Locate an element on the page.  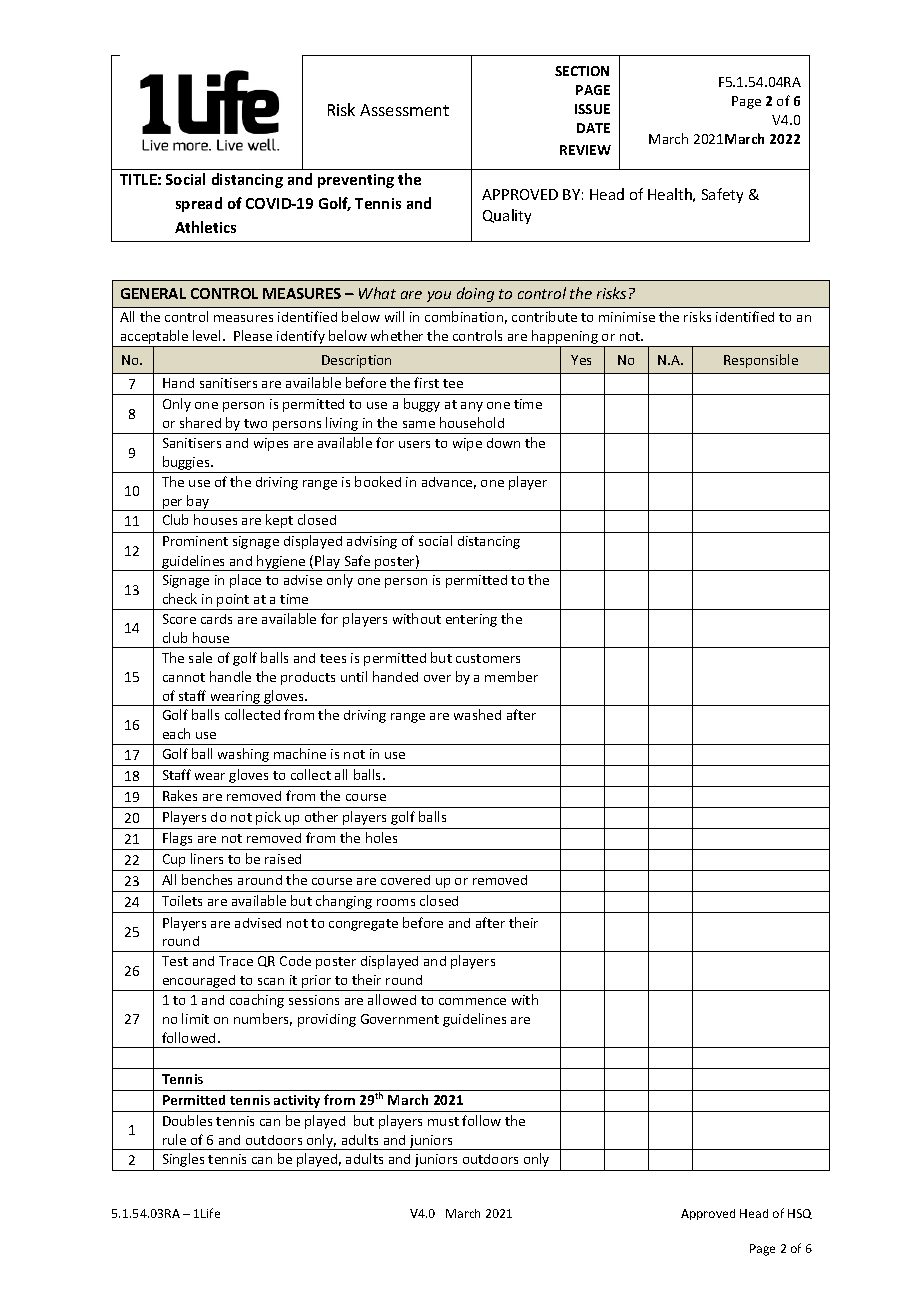
commence is located at coordinates (472, 1001).
